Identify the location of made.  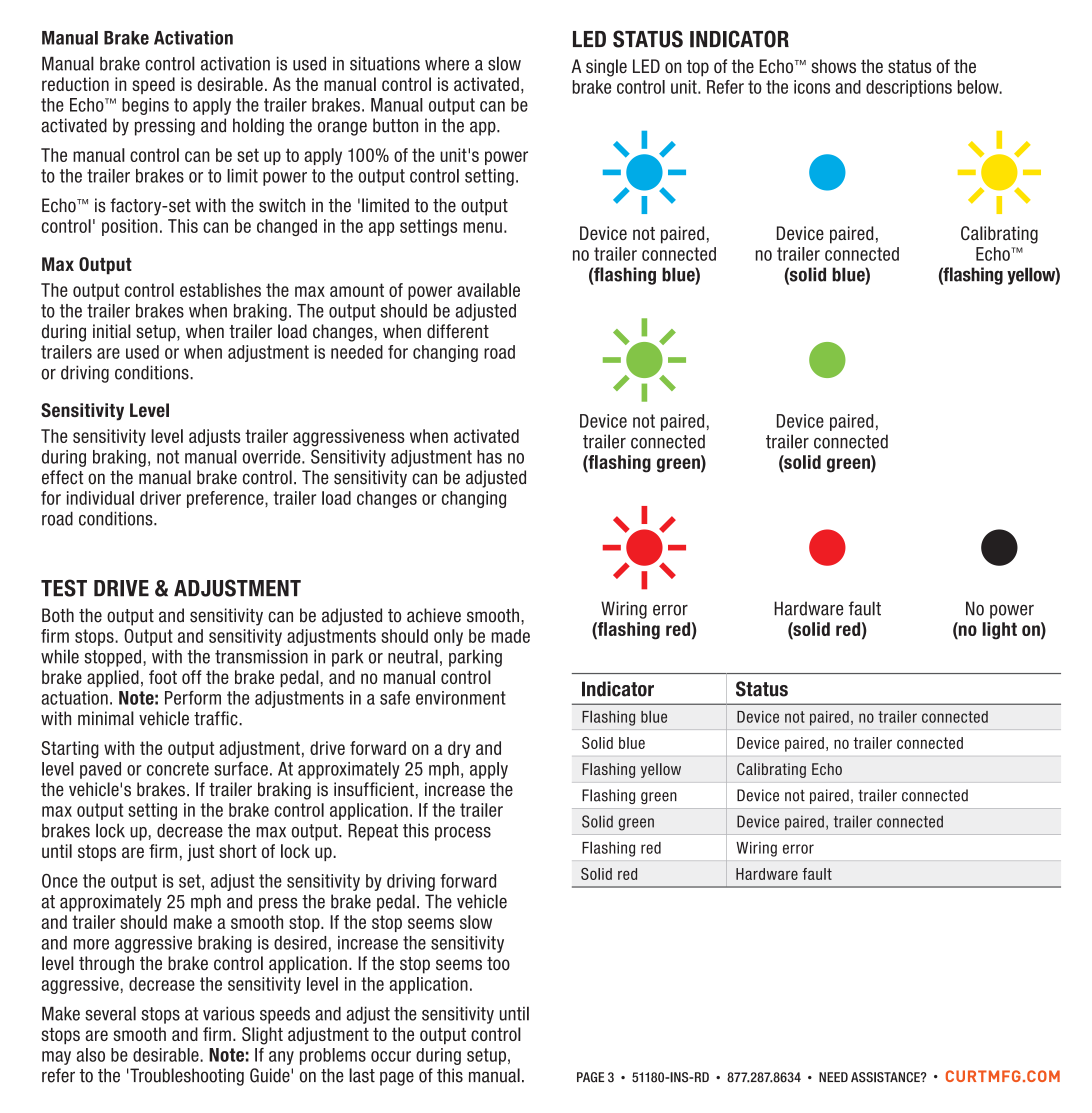
(510, 636).
